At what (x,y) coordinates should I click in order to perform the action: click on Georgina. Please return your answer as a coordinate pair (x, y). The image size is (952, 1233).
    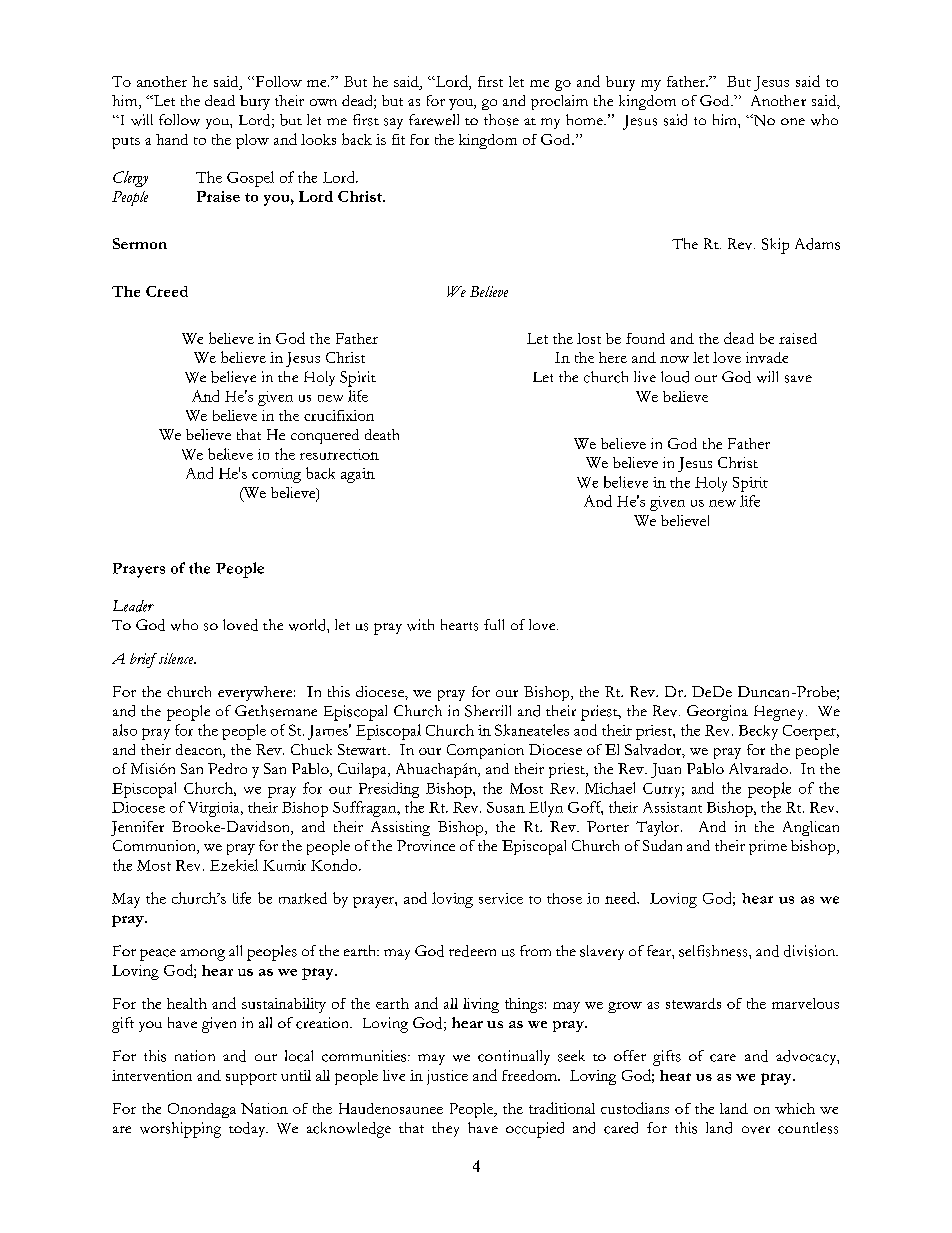
    Looking at the image, I should click on (717, 713).
